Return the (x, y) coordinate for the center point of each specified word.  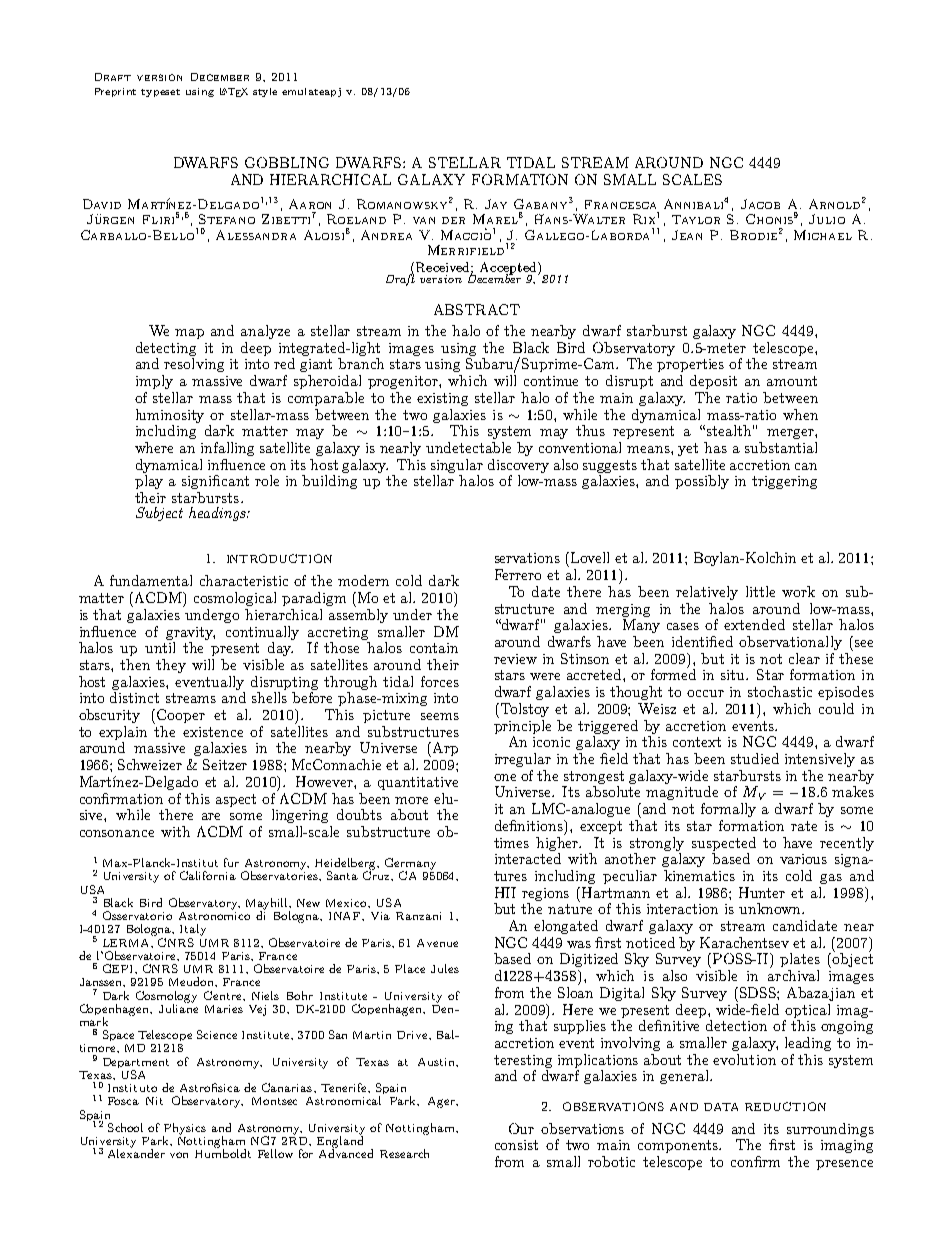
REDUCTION (785, 1106)
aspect (236, 800)
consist (516, 1145)
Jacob (760, 204)
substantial (781, 447)
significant (215, 482)
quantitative (418, 783)
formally (728, 810)
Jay (496, 204)
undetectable (468, 447)
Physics (184, 1130)
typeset (160, 93)
